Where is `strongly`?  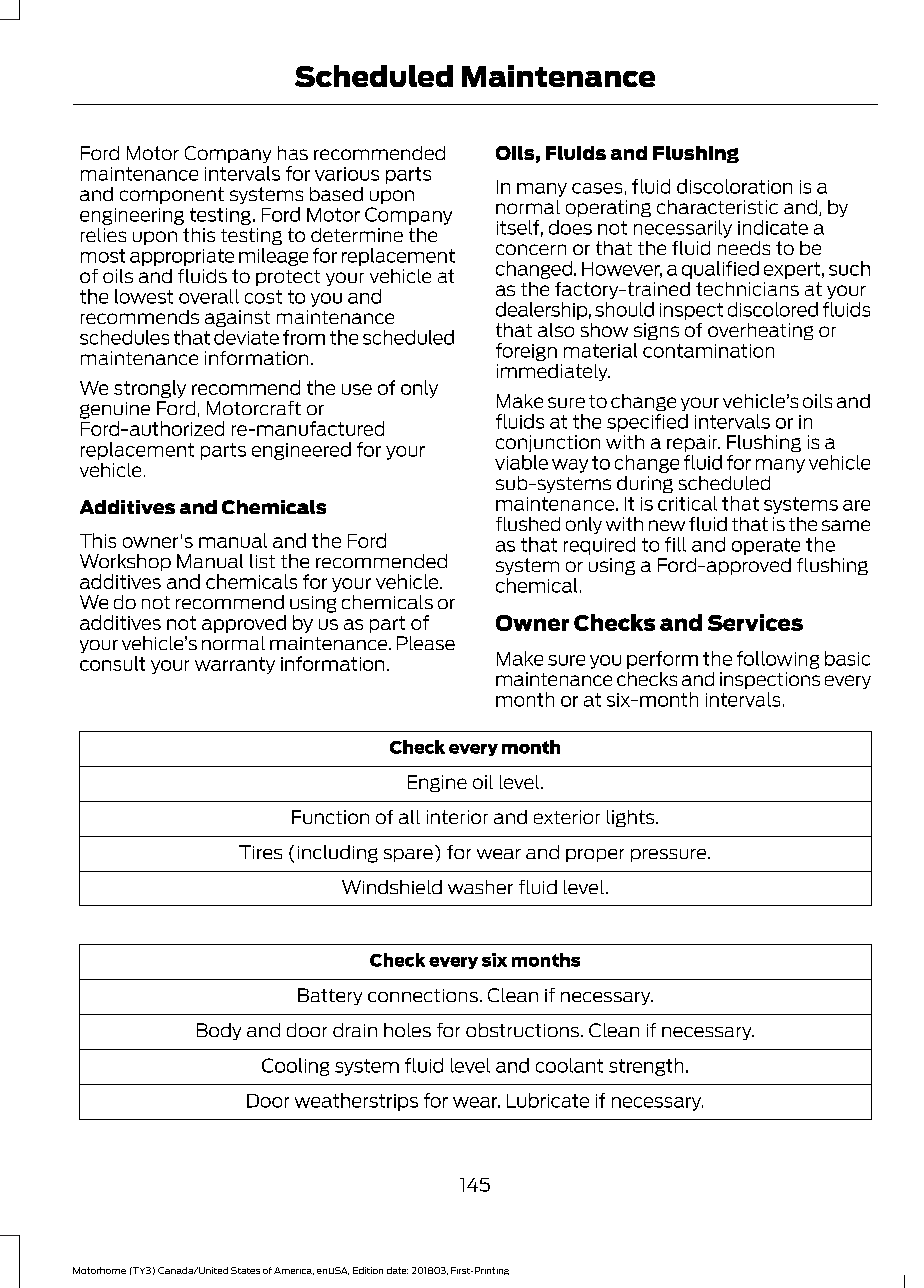
strongly is located at coordinates (150, 389).
